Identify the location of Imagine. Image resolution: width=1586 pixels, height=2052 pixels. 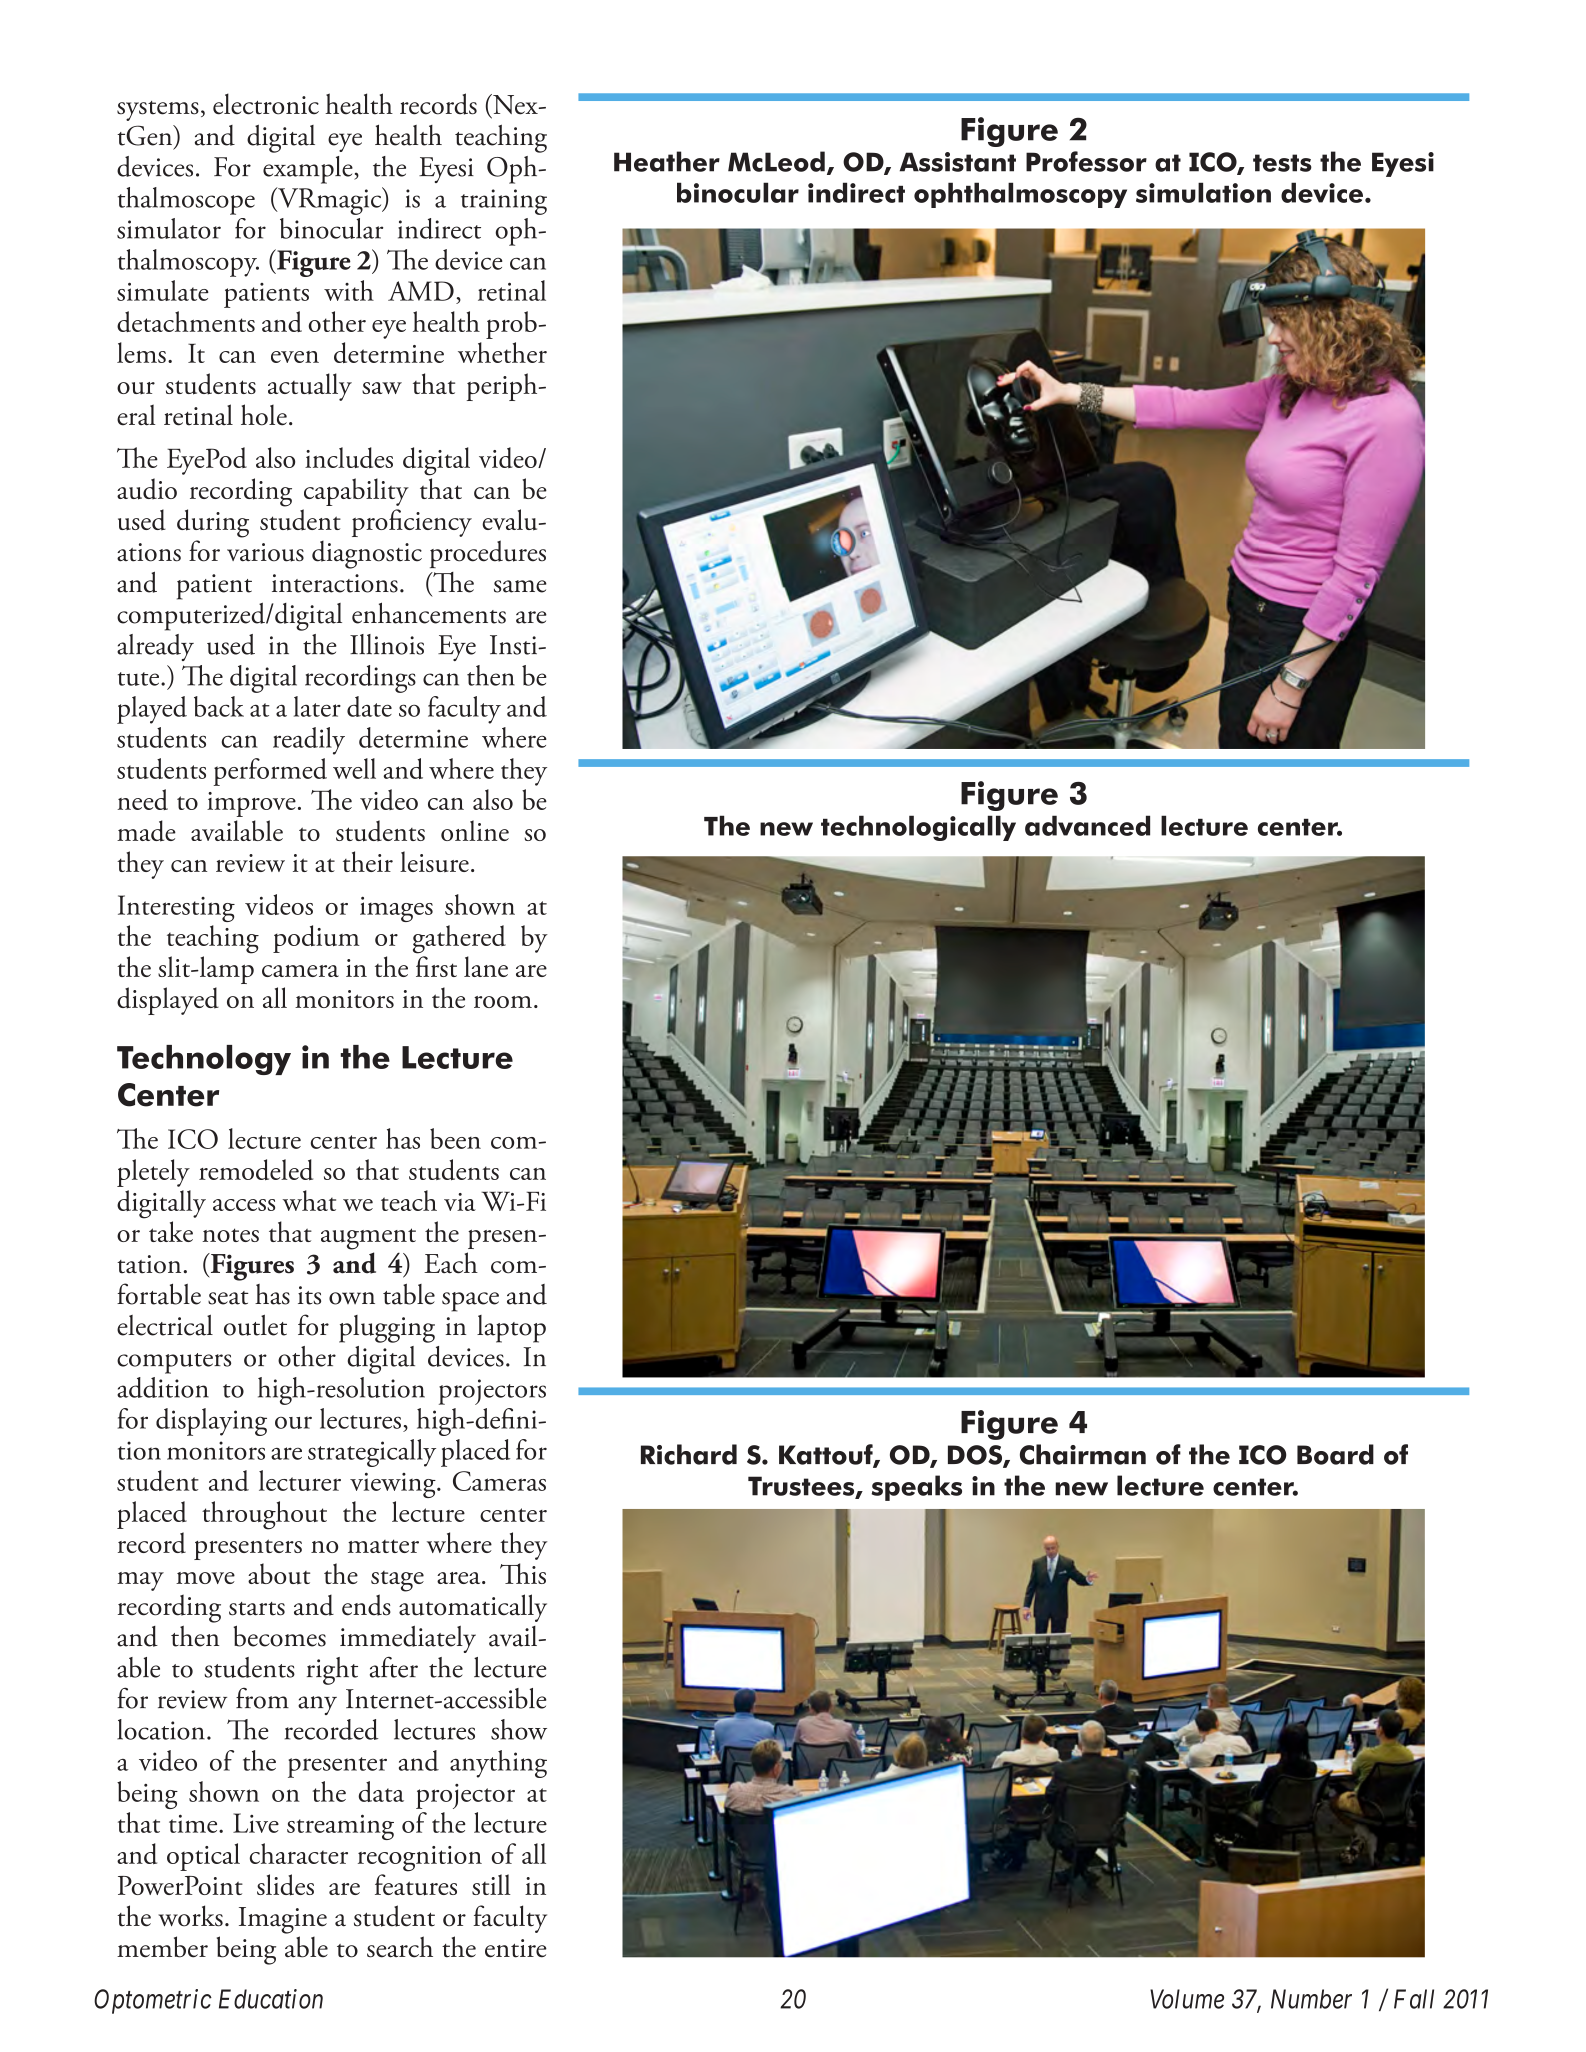
(283, 1920).
